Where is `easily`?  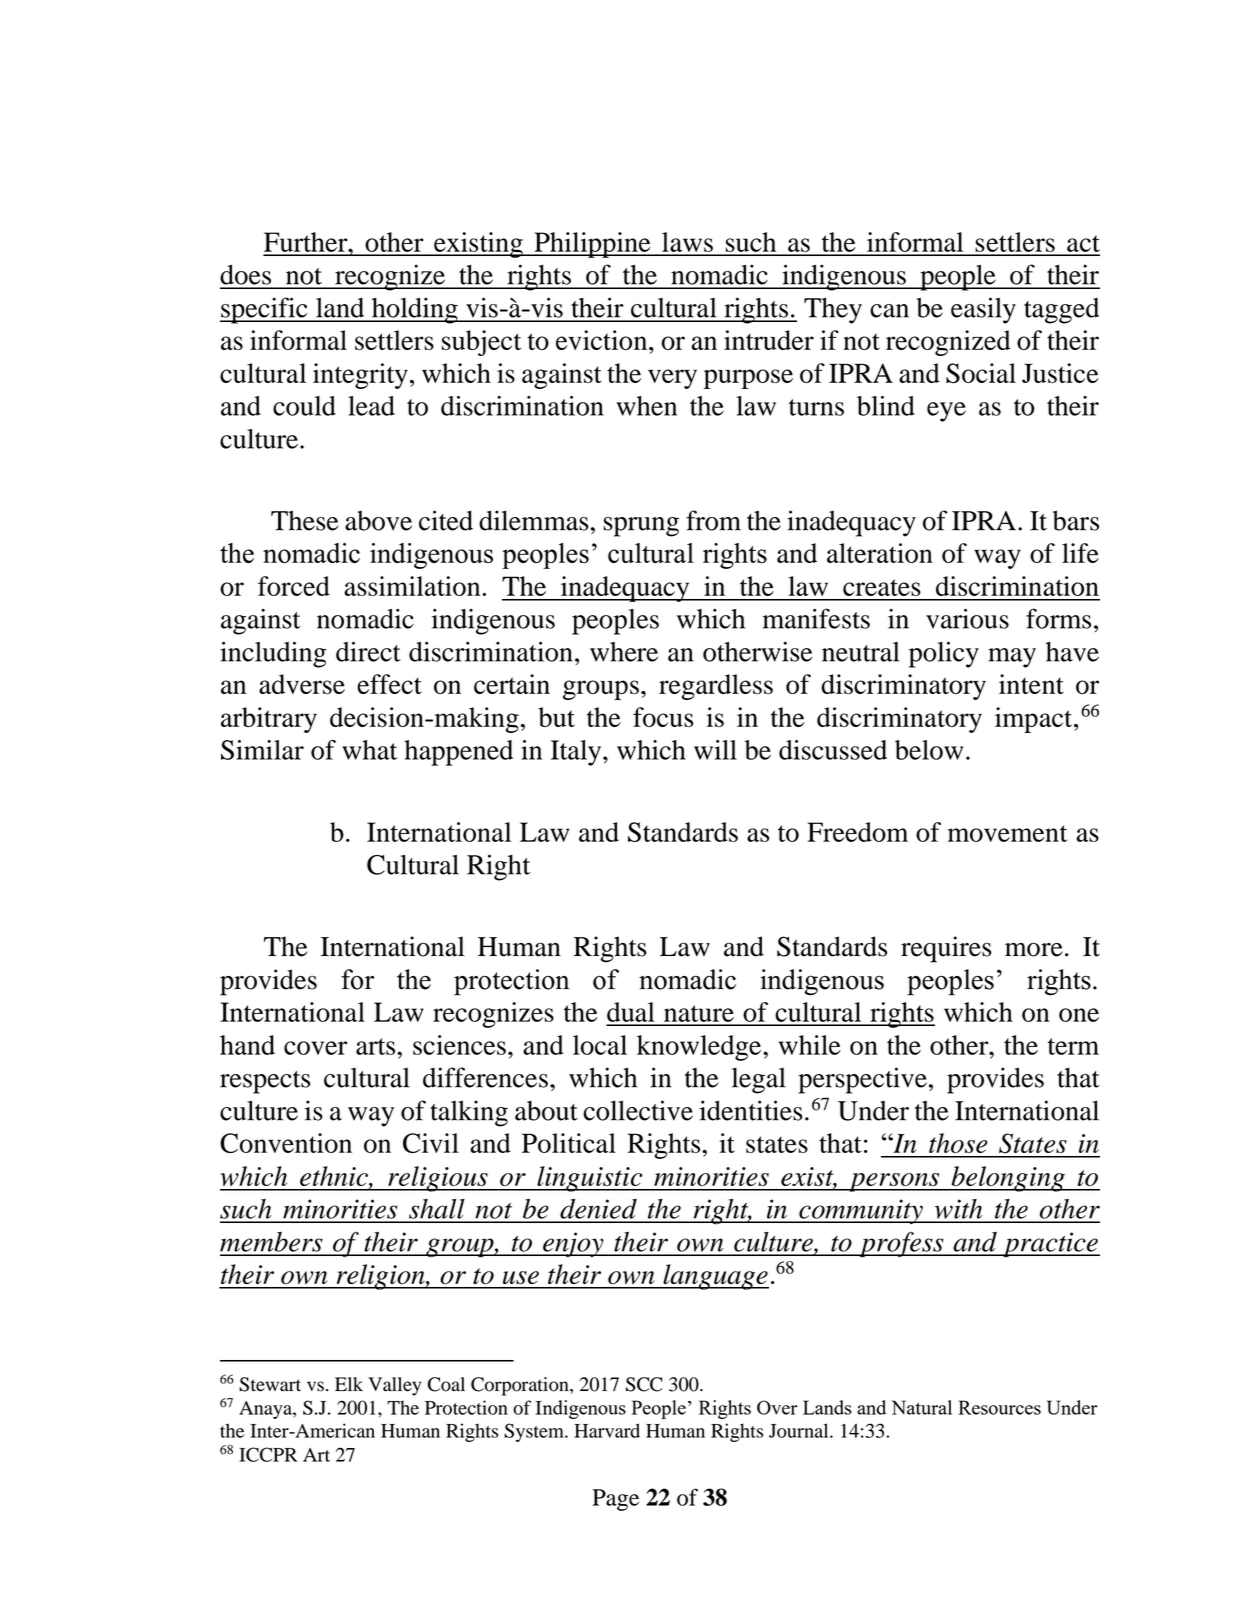 easily is located at coordinates (983, 310).
